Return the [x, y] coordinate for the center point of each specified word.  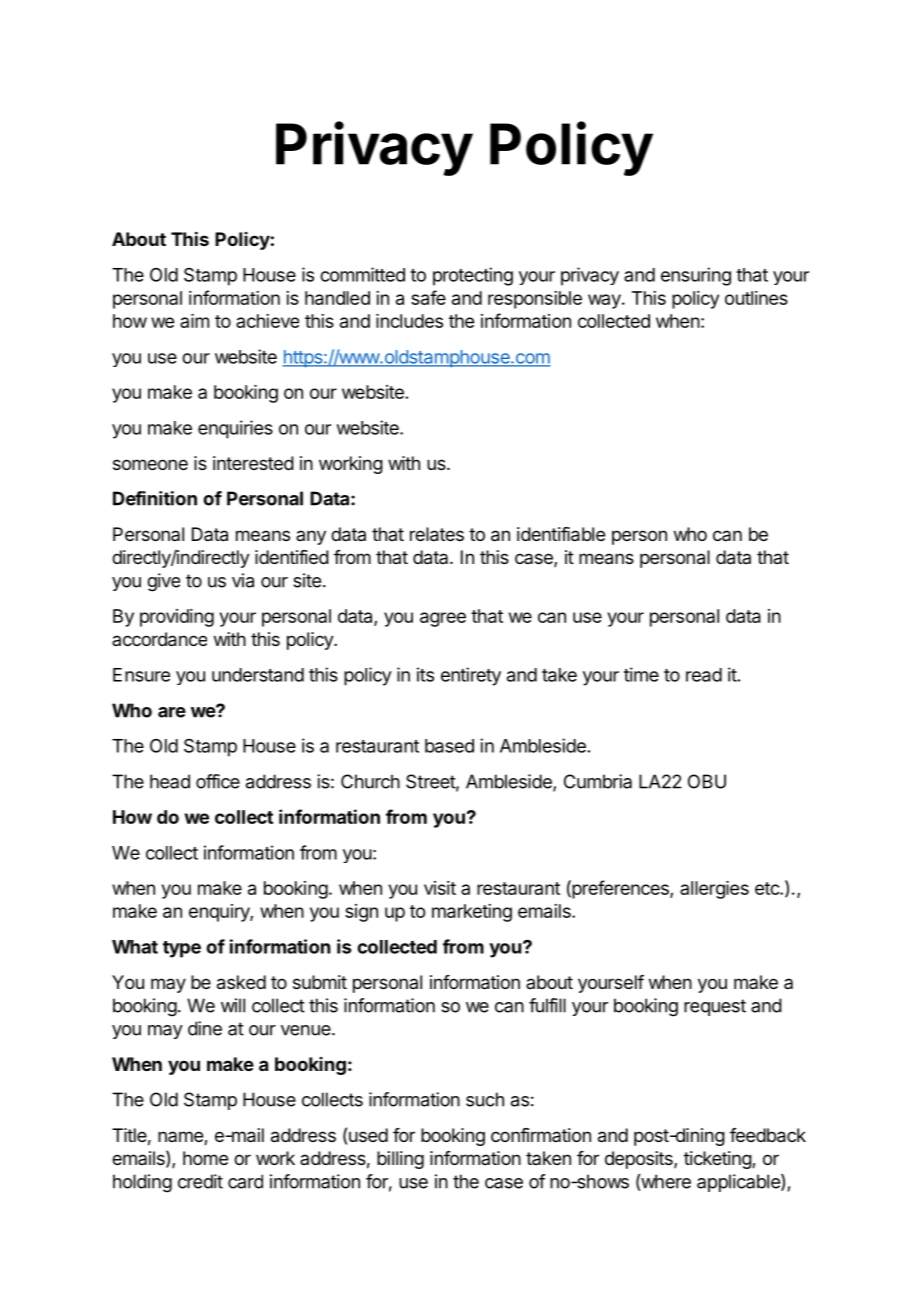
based [449, 746]
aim [194, 321]
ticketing [718, 1160]
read [704, 675]
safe [428, 297]
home [205, 1158]
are [172, 712]
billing [400, 1160]
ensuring [696, 276]
